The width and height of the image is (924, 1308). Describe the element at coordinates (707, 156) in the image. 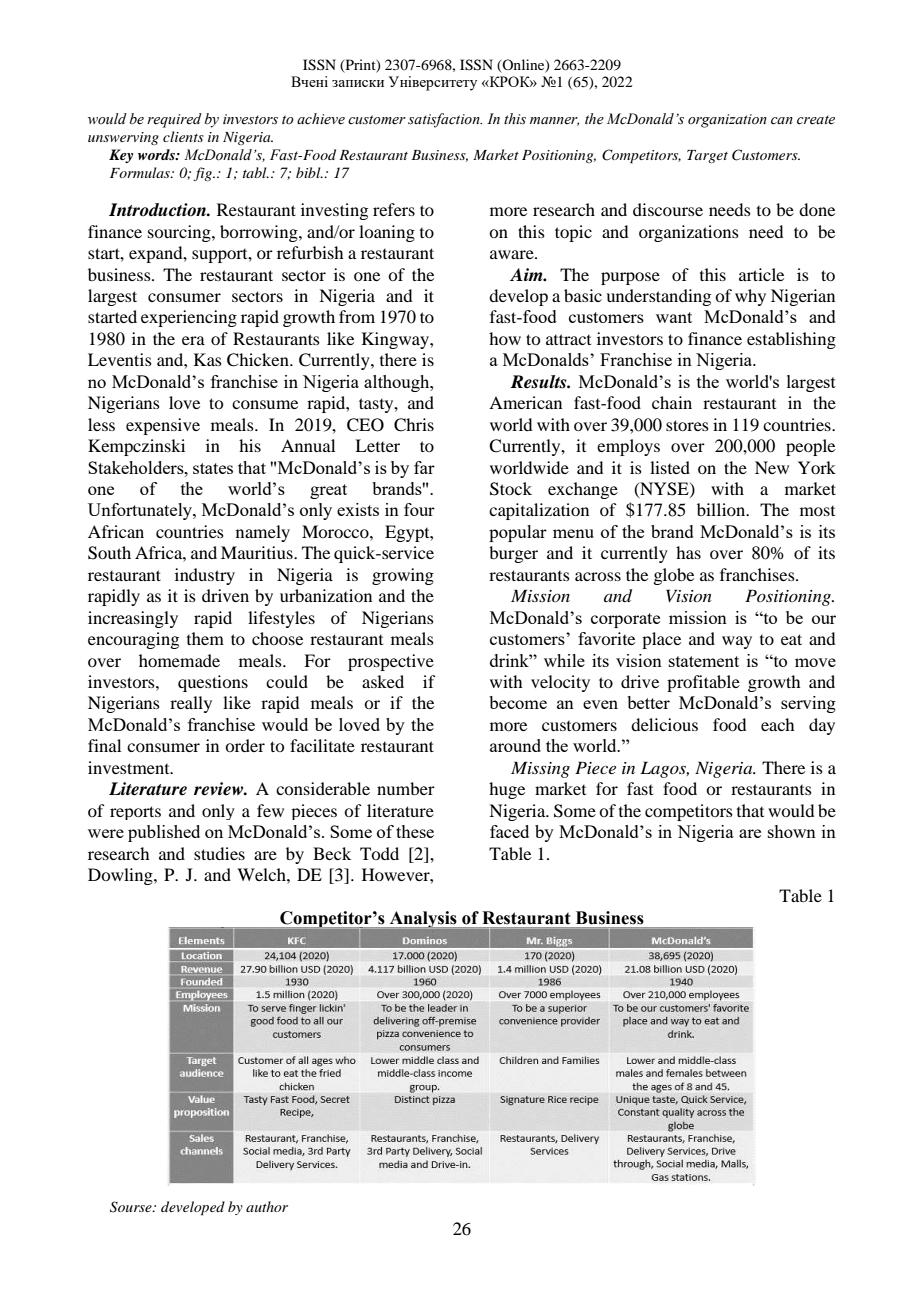

I see `Target` at that location.
